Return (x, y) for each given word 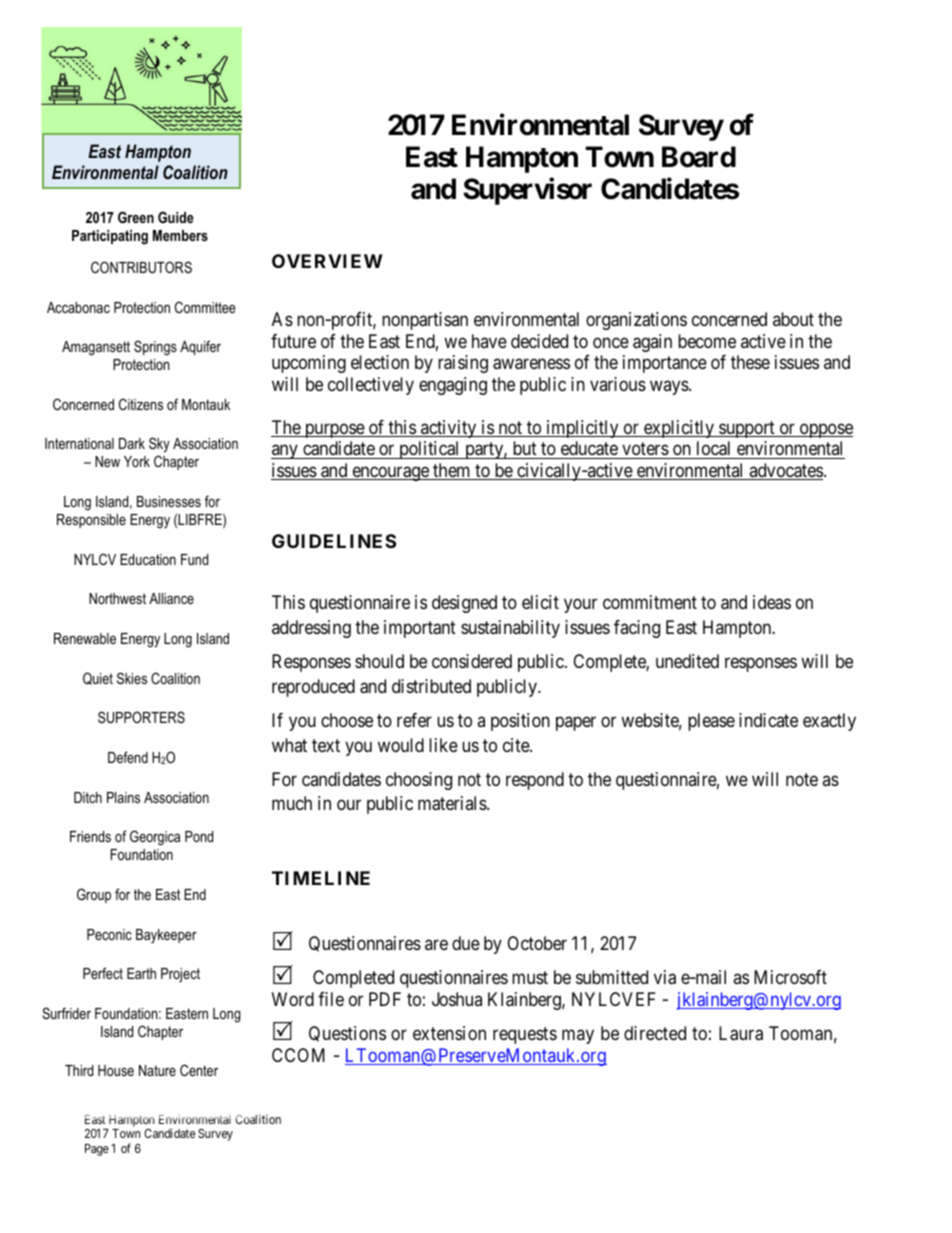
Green (136, 217)
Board (699, 157)
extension (449, 1033)
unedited (687, 661)
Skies (132, 678)
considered (472, 661)
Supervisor (527, 191)
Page (97, 1150)
